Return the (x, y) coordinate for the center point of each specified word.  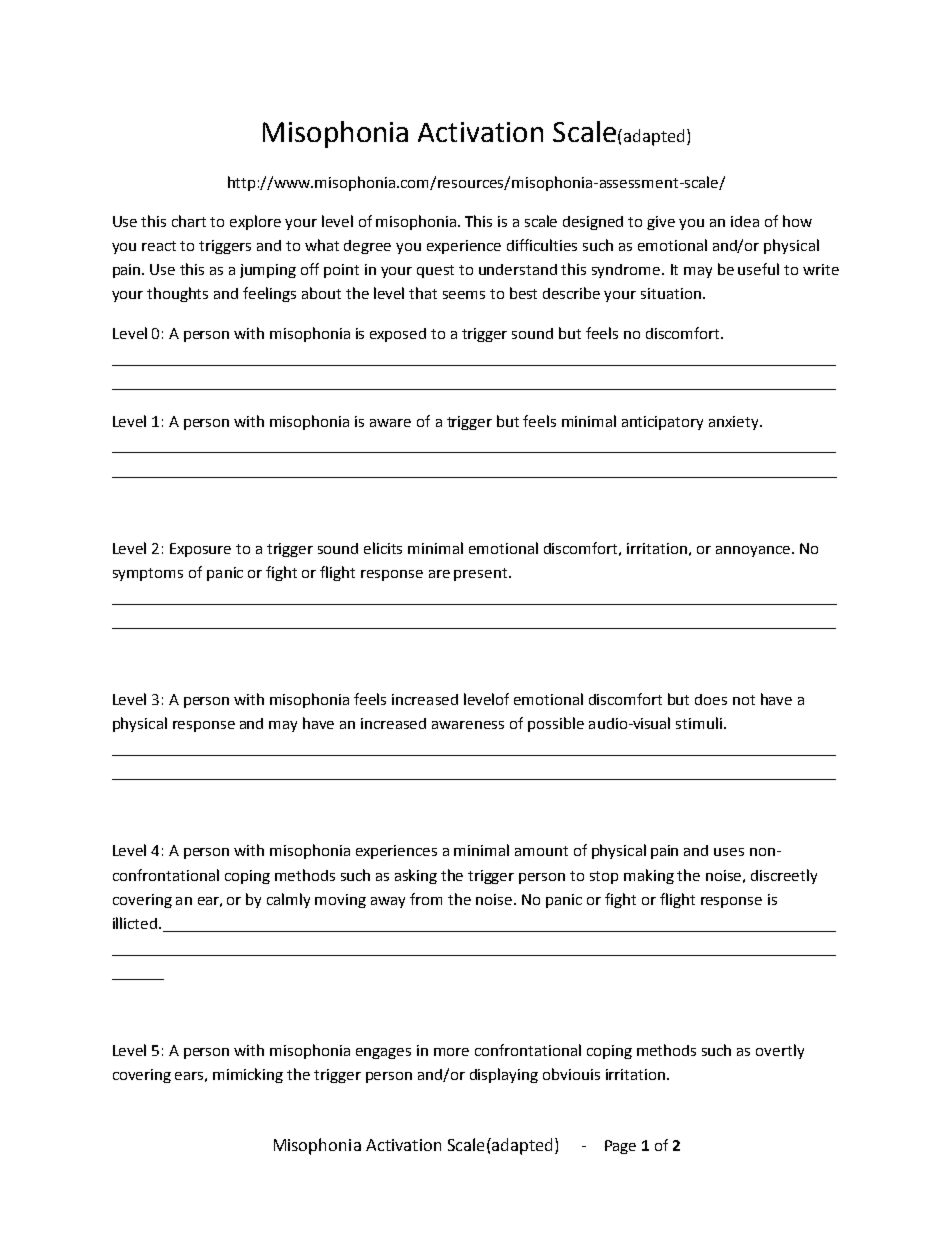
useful (758, 269)
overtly (780, 1051)
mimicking (248, 1075)
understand (518, 269)
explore (255, 222)
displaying (504, 1075)
